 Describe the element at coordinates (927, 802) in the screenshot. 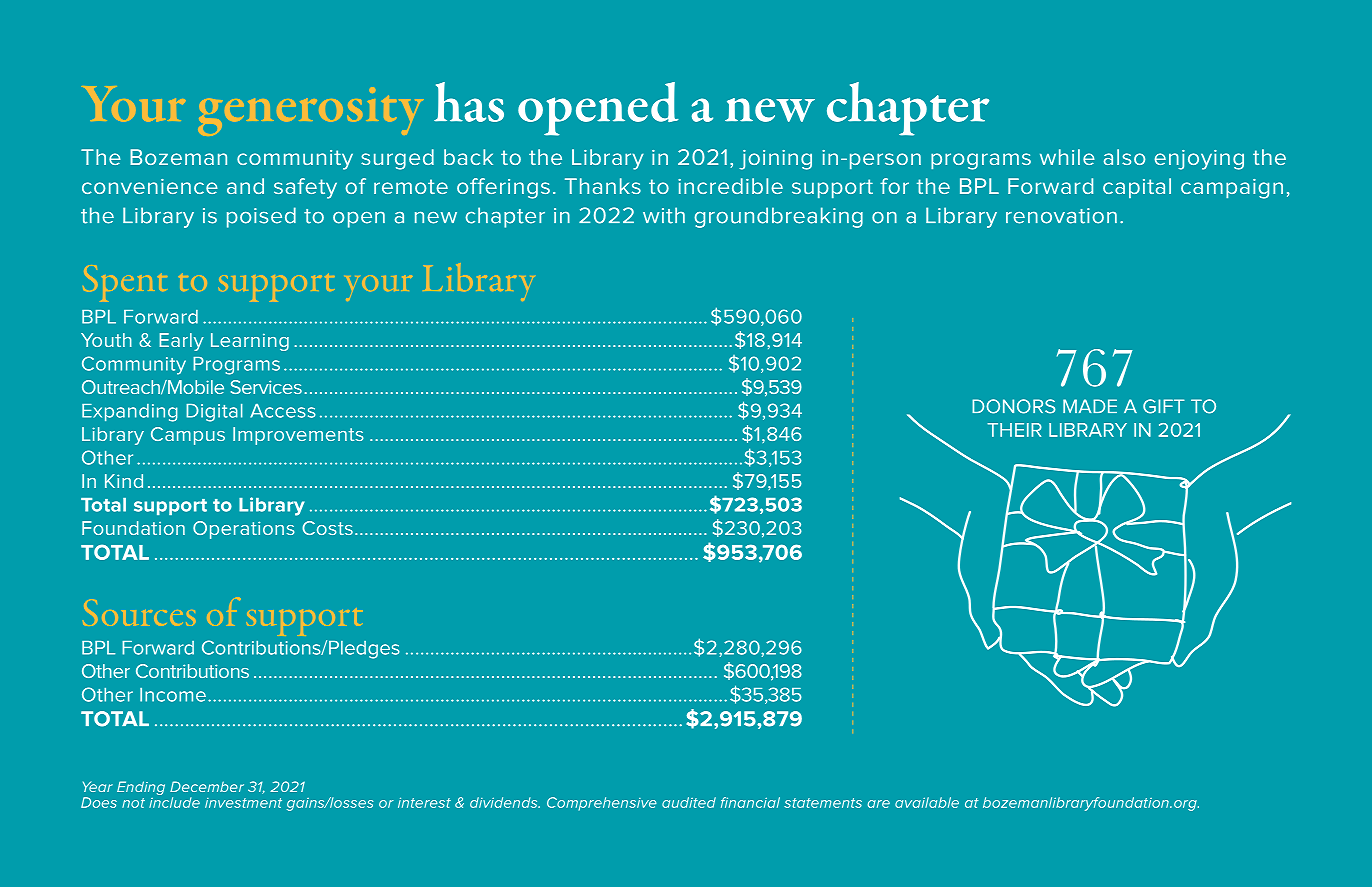

I see `available` at that location.
